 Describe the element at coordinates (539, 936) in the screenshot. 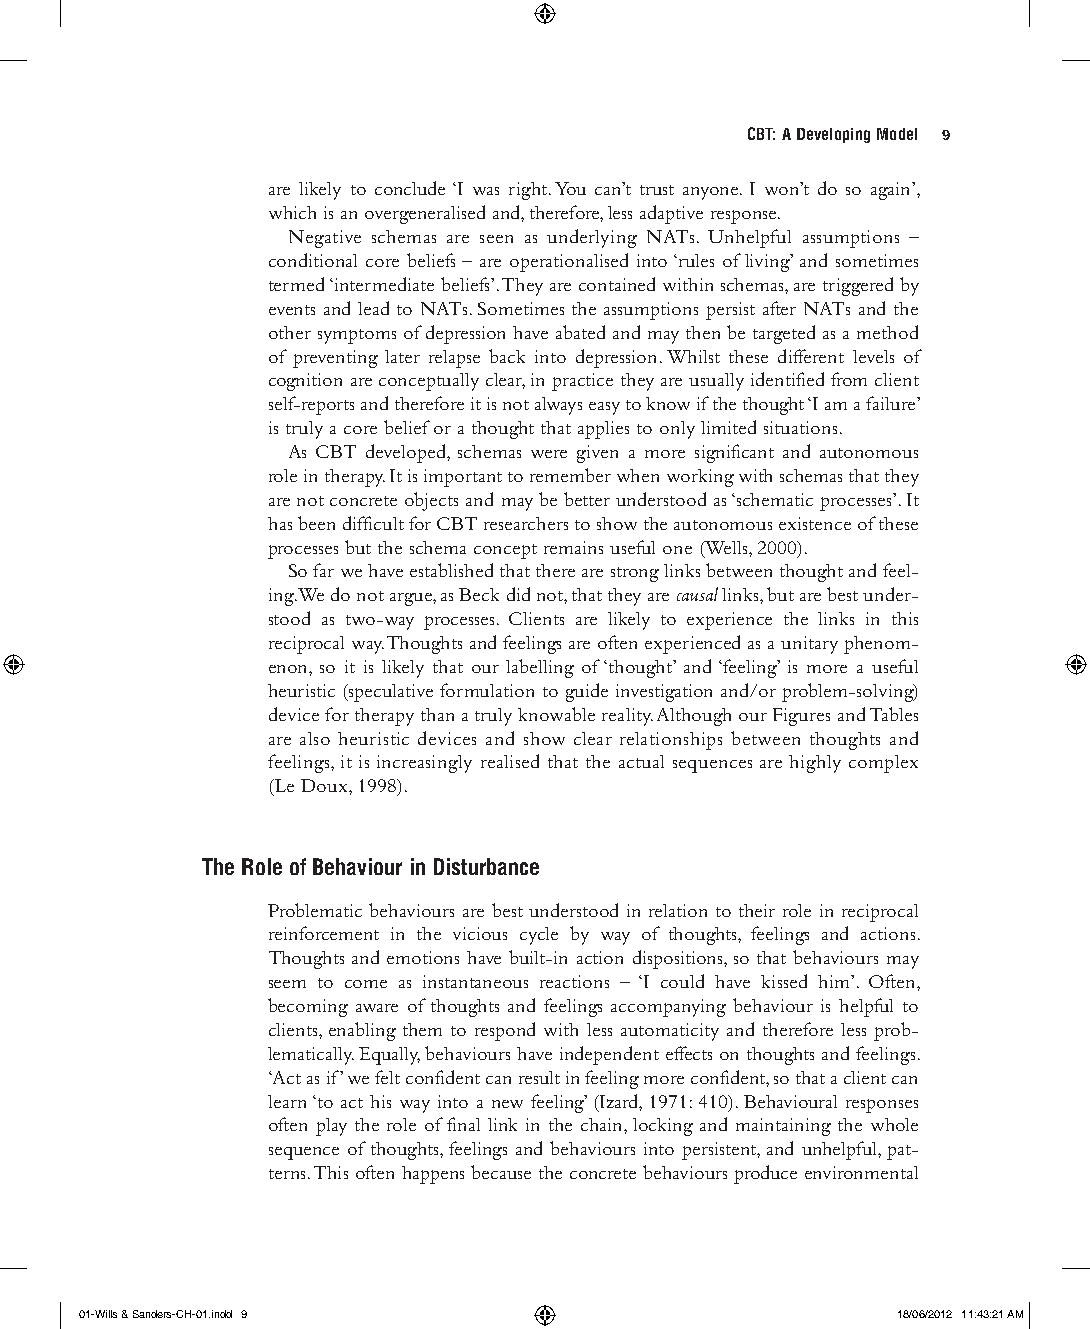

I see `cycle` at that location.
